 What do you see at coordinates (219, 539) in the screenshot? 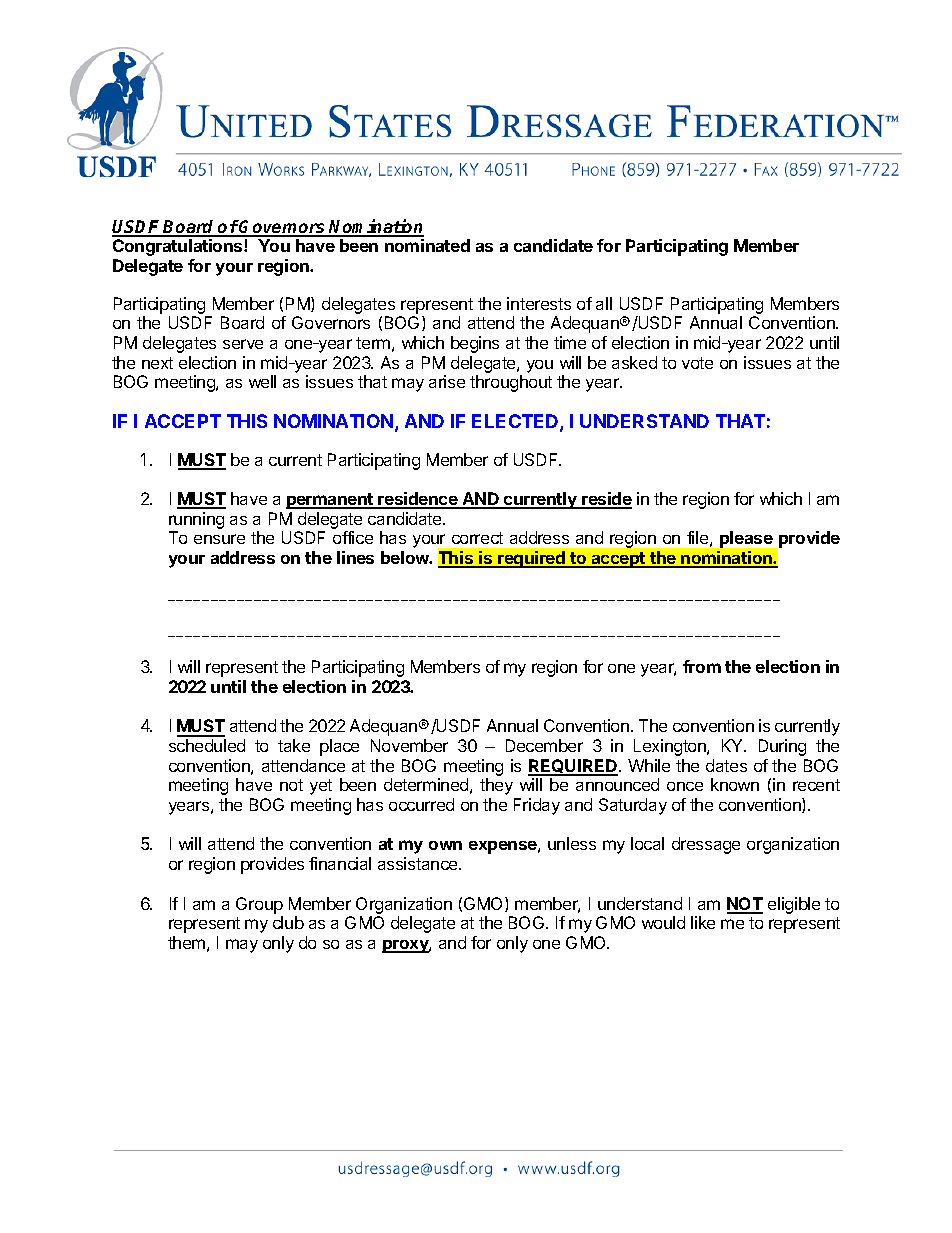
I see `ensure` at bounding box center [219, 539].
